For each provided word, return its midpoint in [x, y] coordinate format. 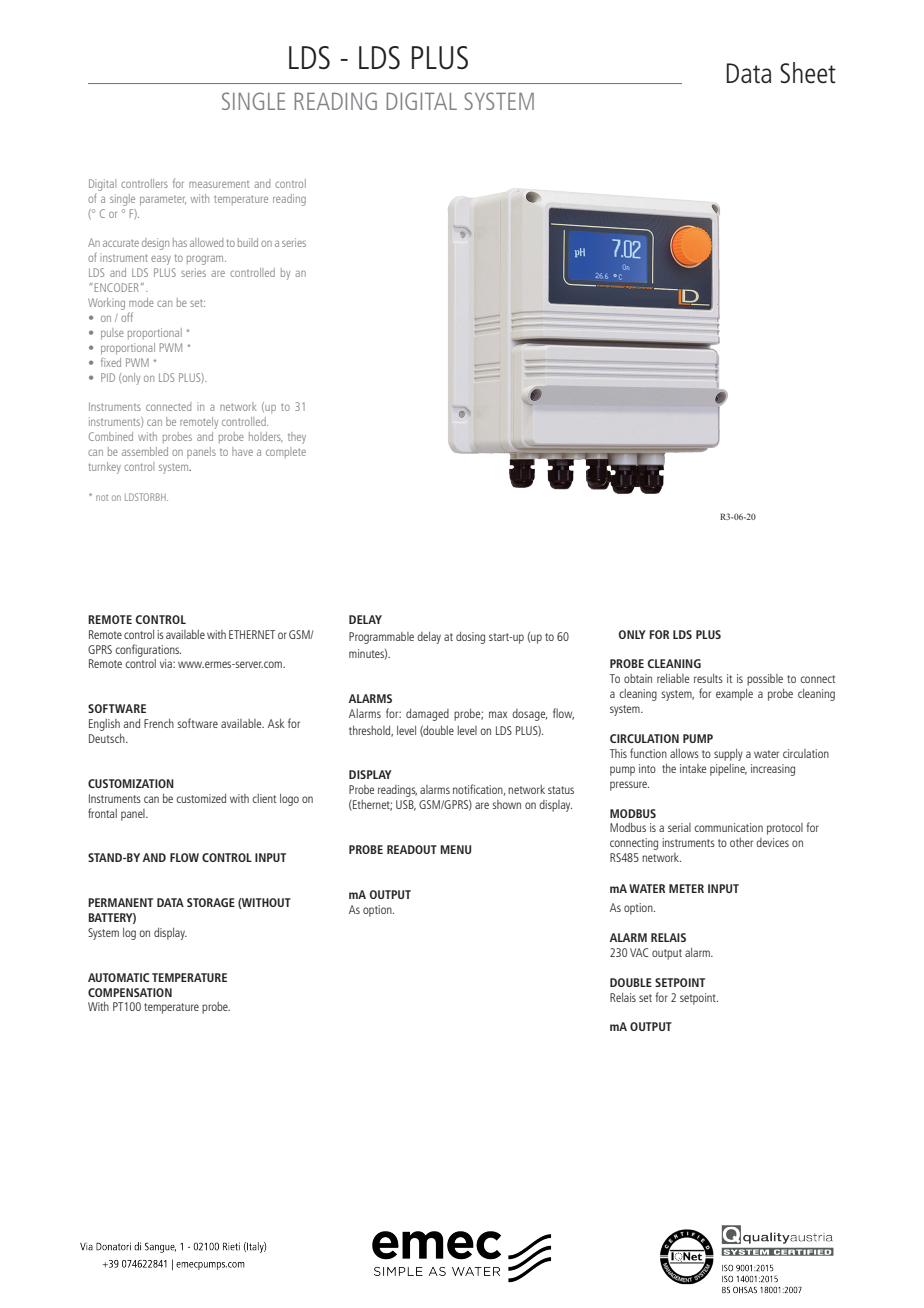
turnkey [105, 468]
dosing [470, 638]
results [708, 678]
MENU [456, 849]
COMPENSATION [130, 992]
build [248, 242]
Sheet [808, 72]
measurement [219, 184]
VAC [639, 952]
